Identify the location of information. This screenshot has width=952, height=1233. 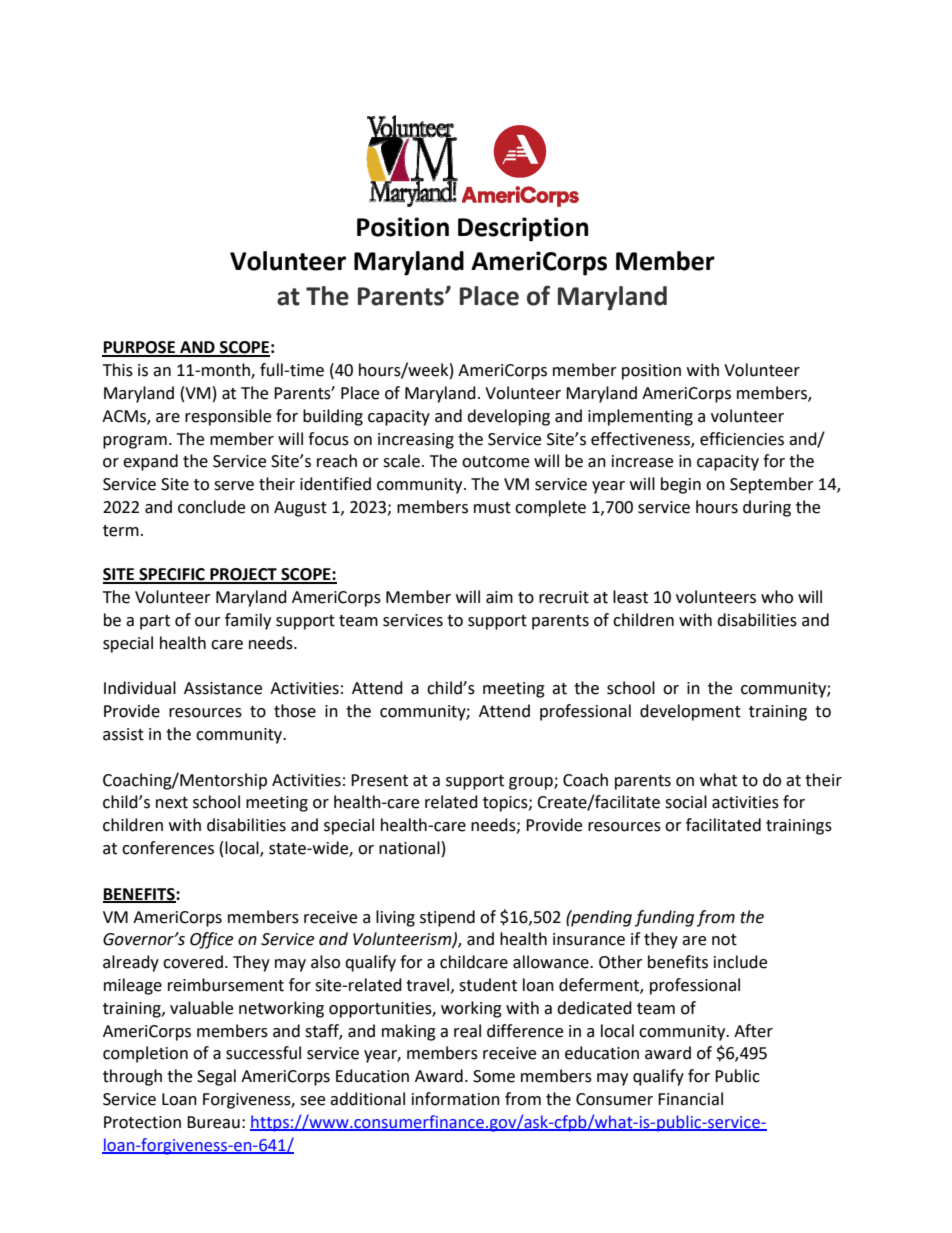
(456, 1099).
